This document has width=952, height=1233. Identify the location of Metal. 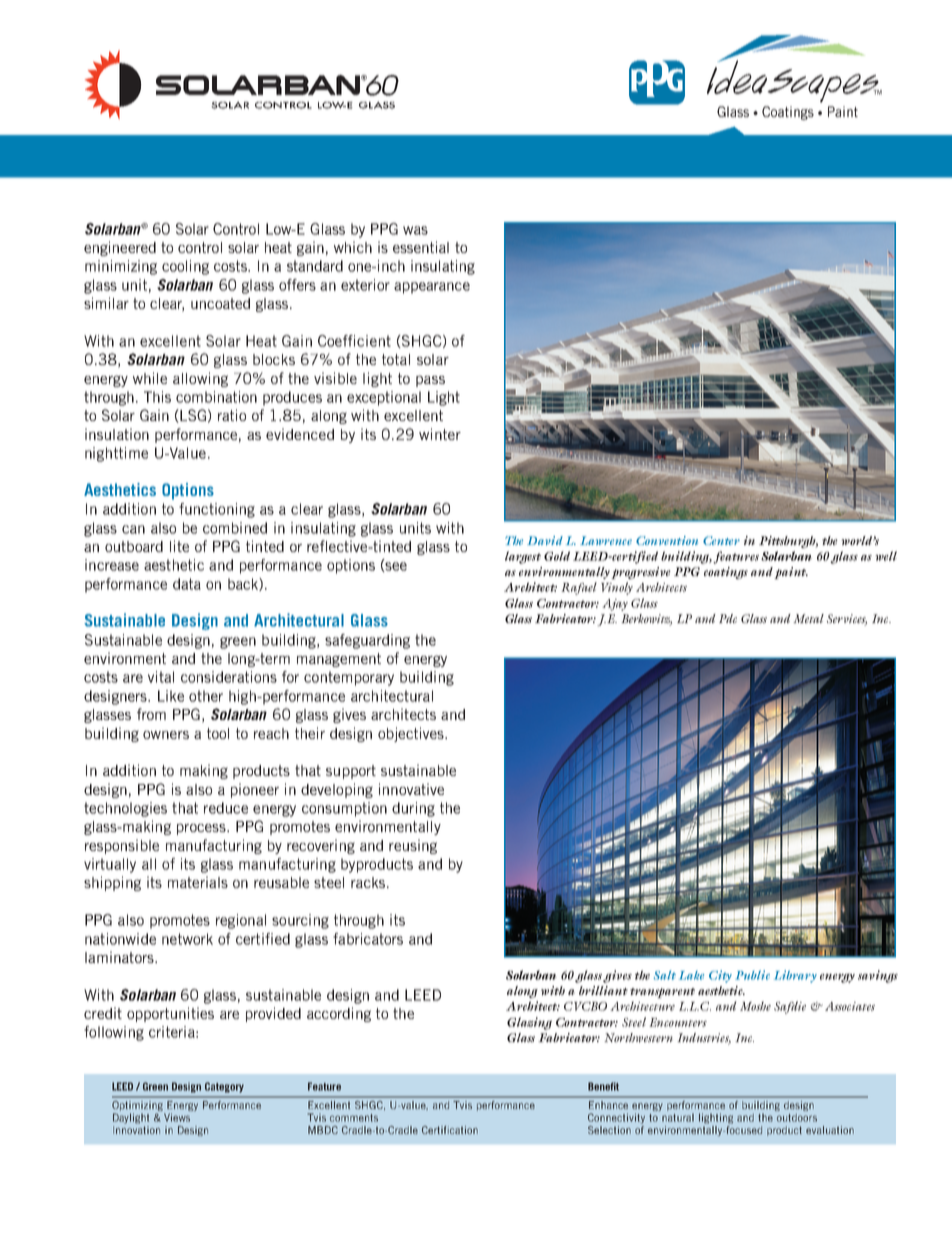
(808, 618).
